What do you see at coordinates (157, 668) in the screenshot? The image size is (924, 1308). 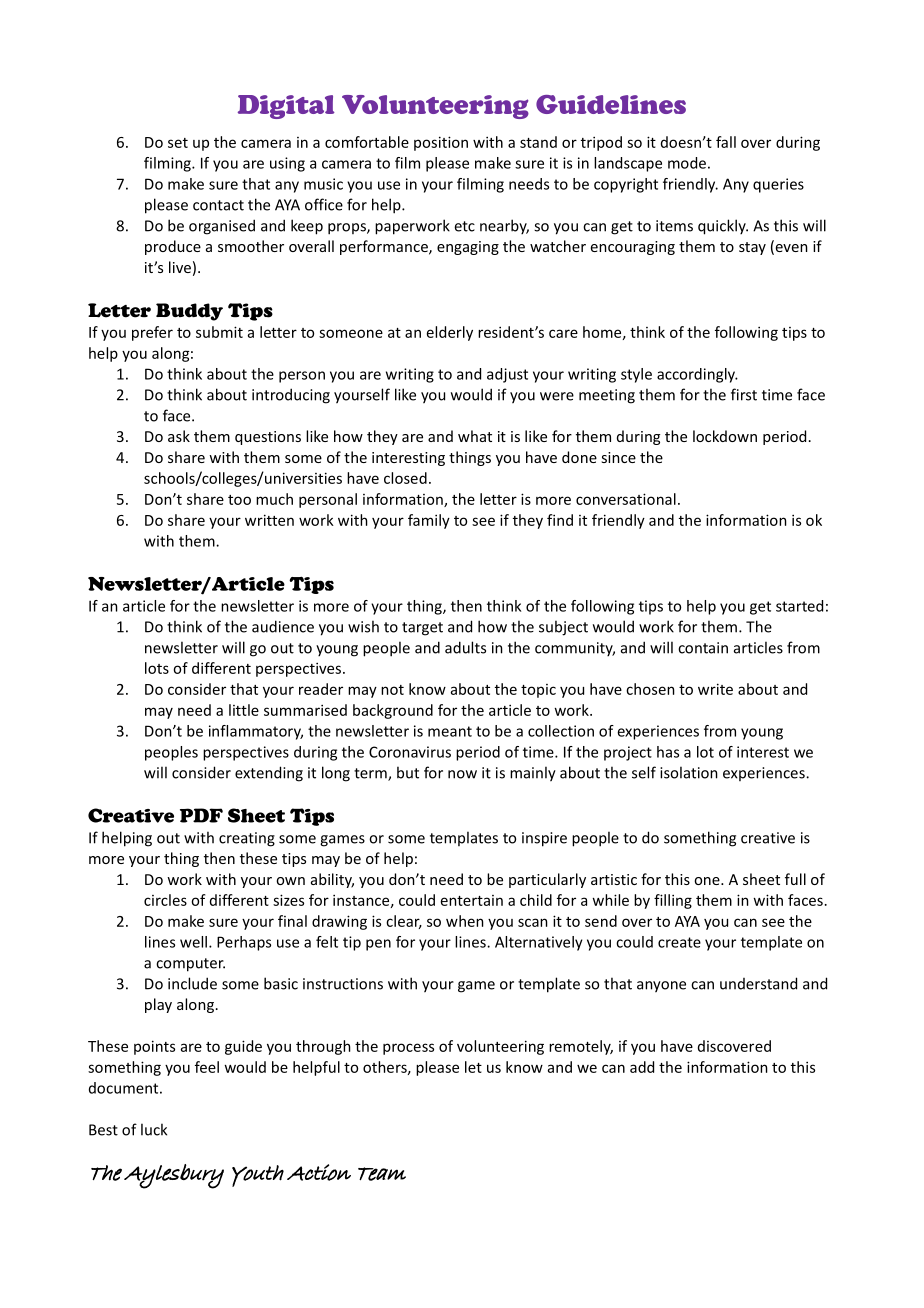 I see `lots` at bounding box center [157, 668].
